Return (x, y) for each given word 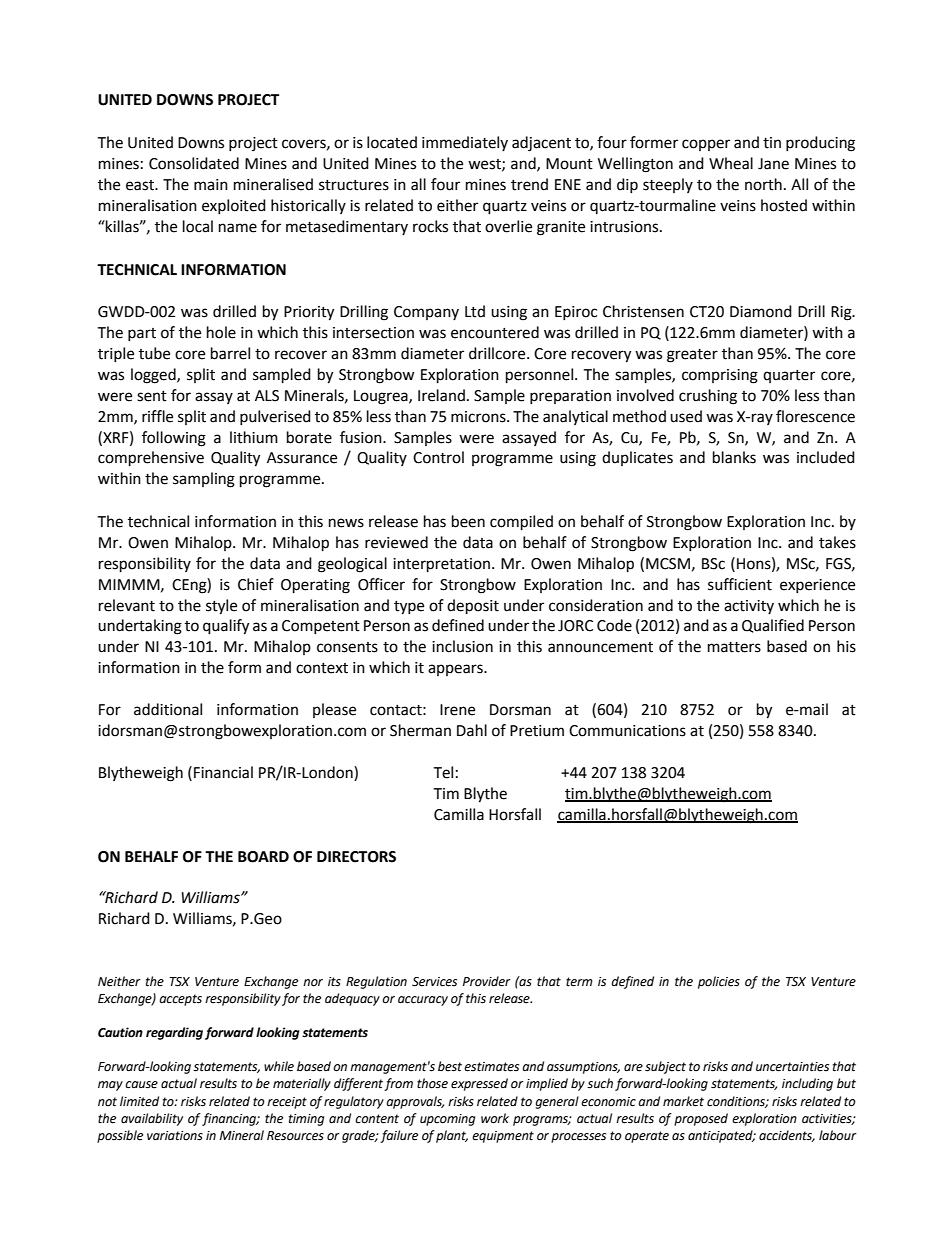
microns (479, 417)
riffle (157, 416)
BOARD (263, 857)
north (763, 184)
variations (175, 1136)
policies (719, 982)
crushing (708, 397)
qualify (226, 627)
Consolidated (194, 163)
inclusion (462, 646)
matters (734, 647)
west (485, 165)
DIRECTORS (356, 857)
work (495, 1118)
